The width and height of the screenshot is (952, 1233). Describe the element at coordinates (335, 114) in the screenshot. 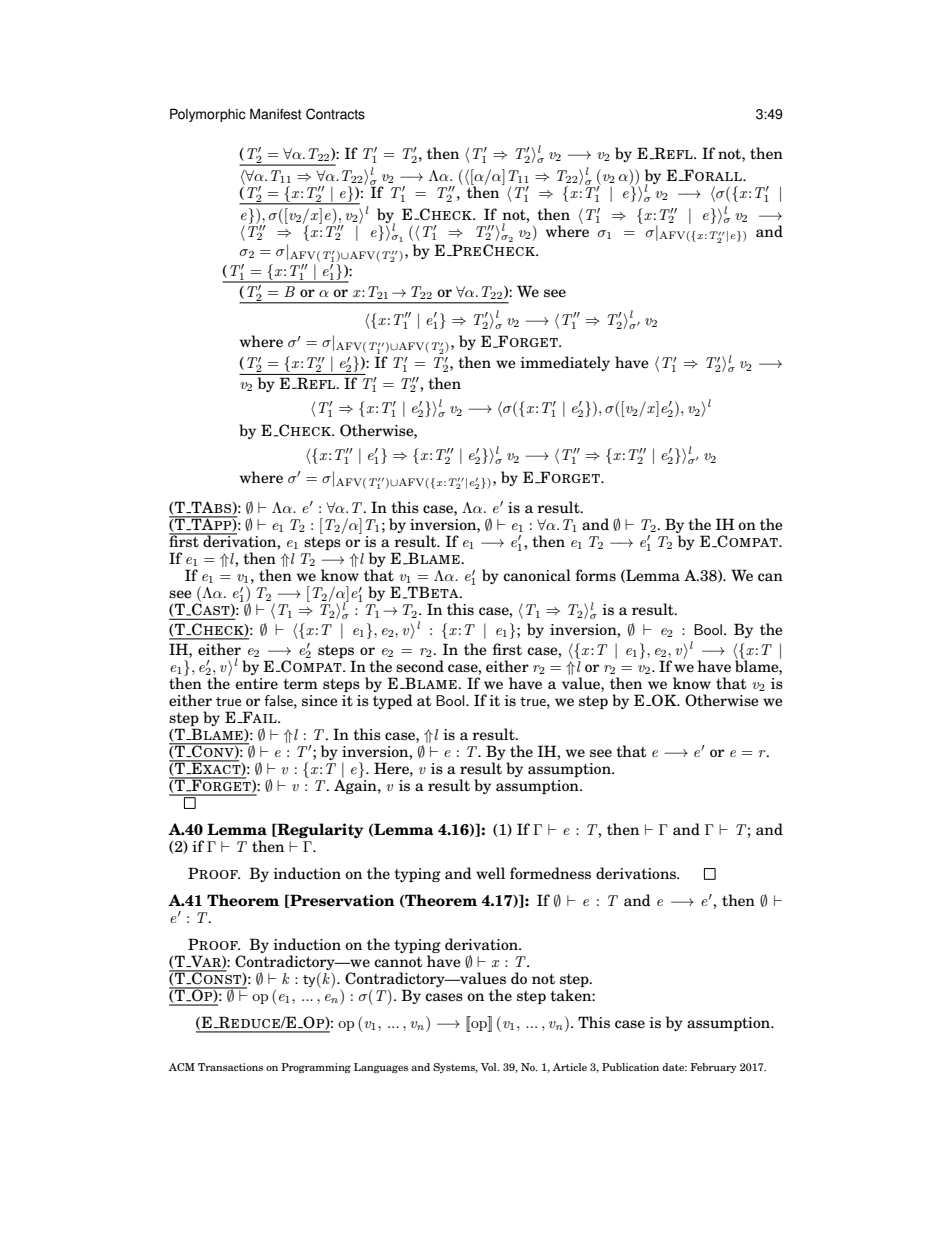

I see `Contracts` at that location.
